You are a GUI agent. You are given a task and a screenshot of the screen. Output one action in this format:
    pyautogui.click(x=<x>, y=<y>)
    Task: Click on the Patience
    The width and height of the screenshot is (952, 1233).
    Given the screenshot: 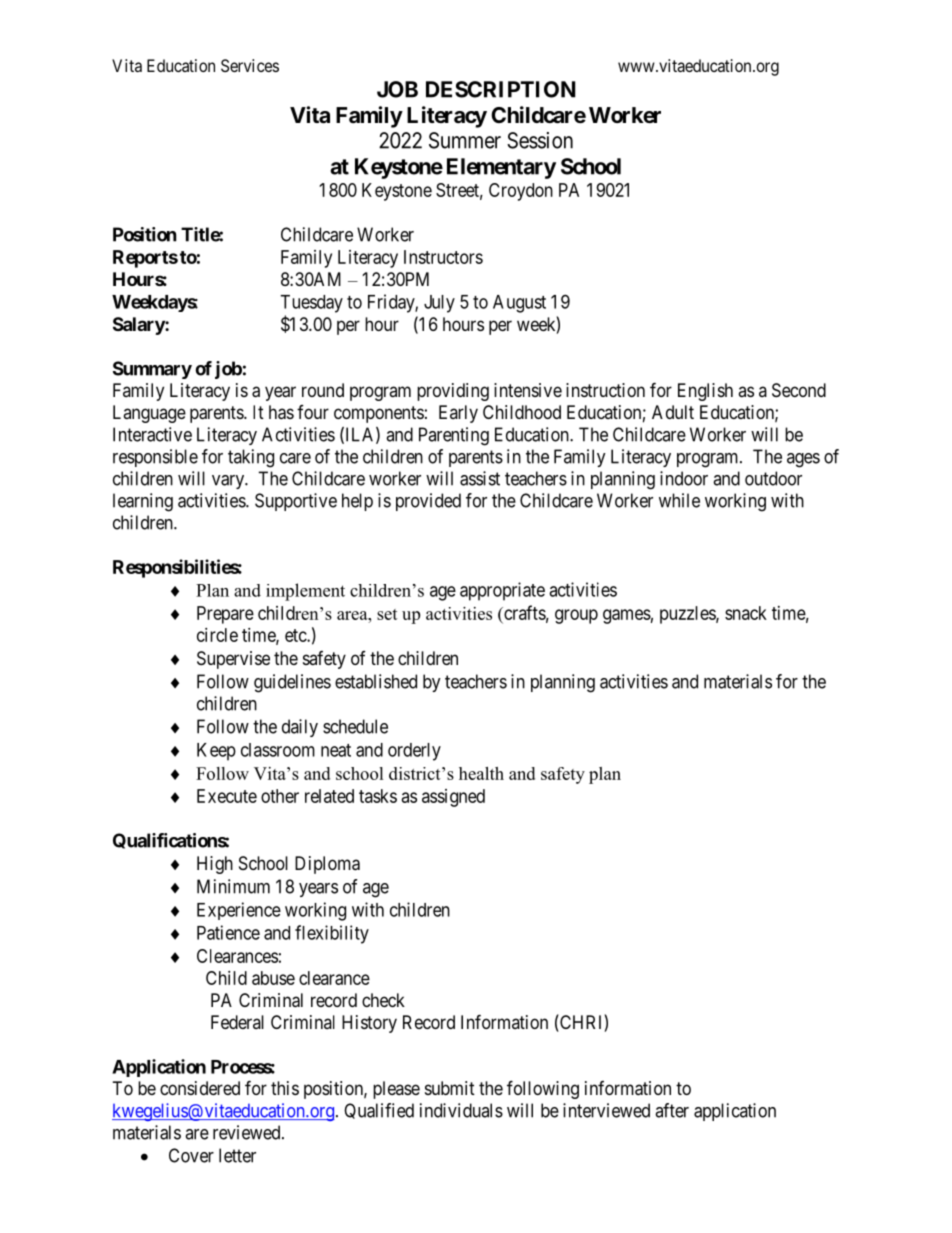 What is the action you would take?
    pyautogui.click(x=228, y=932)
